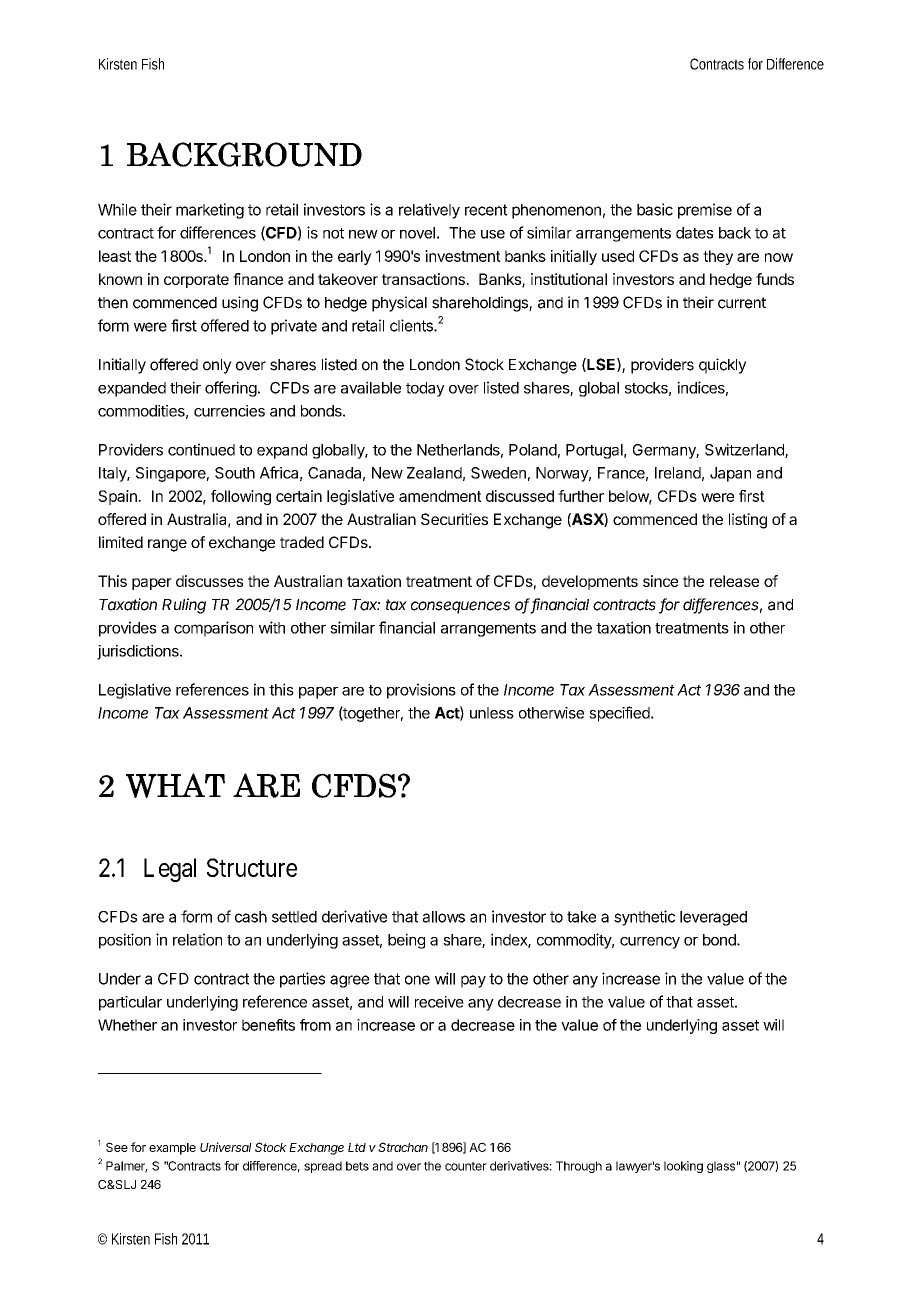 This screenshot has height=1308, width=924. I want to click on consequences, so click(460, 607).
